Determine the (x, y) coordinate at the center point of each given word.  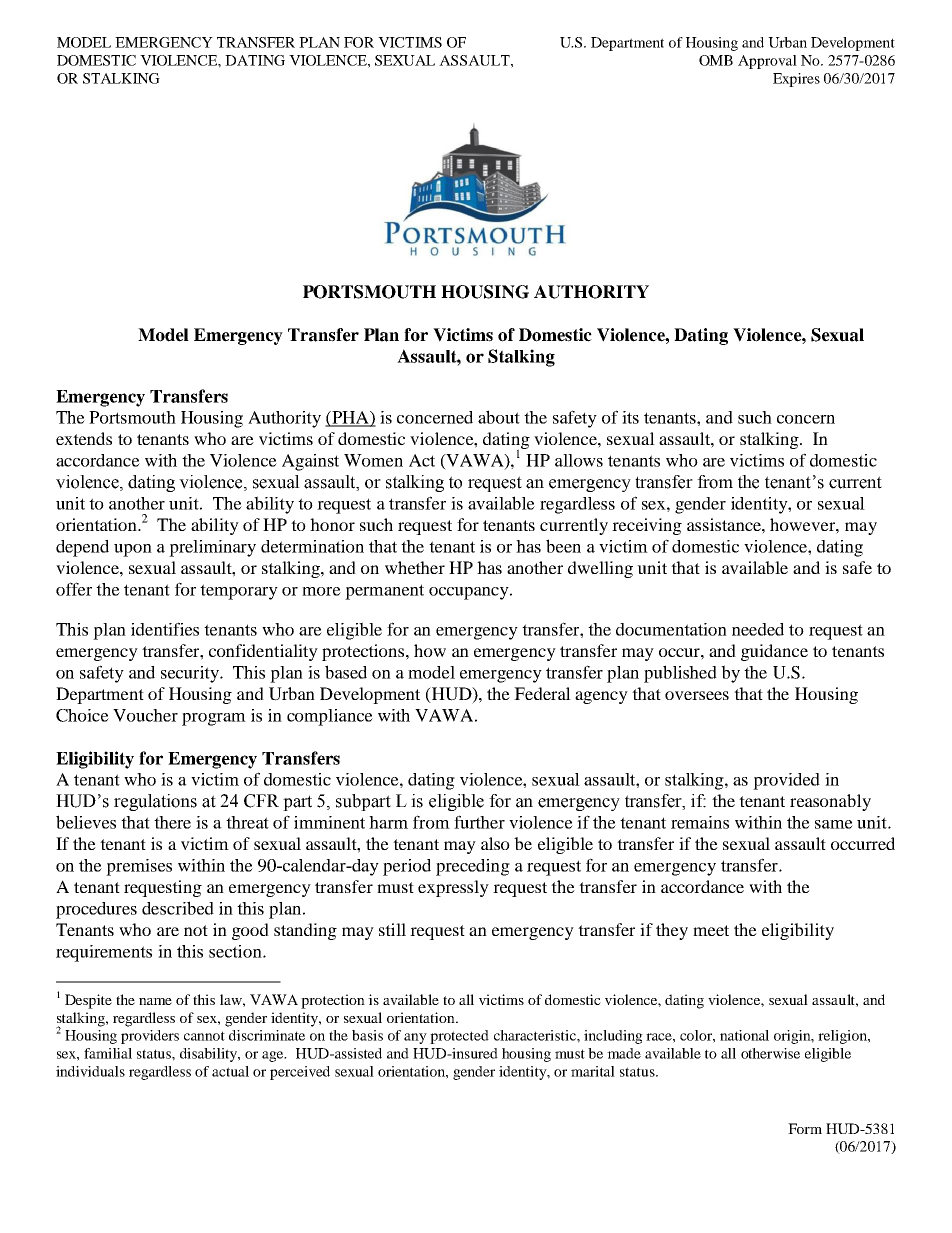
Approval (767, 62)
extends (84, 438)
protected (459, 1037)
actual (230, 1071)
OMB (716, 60)
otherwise (770, 1053)
